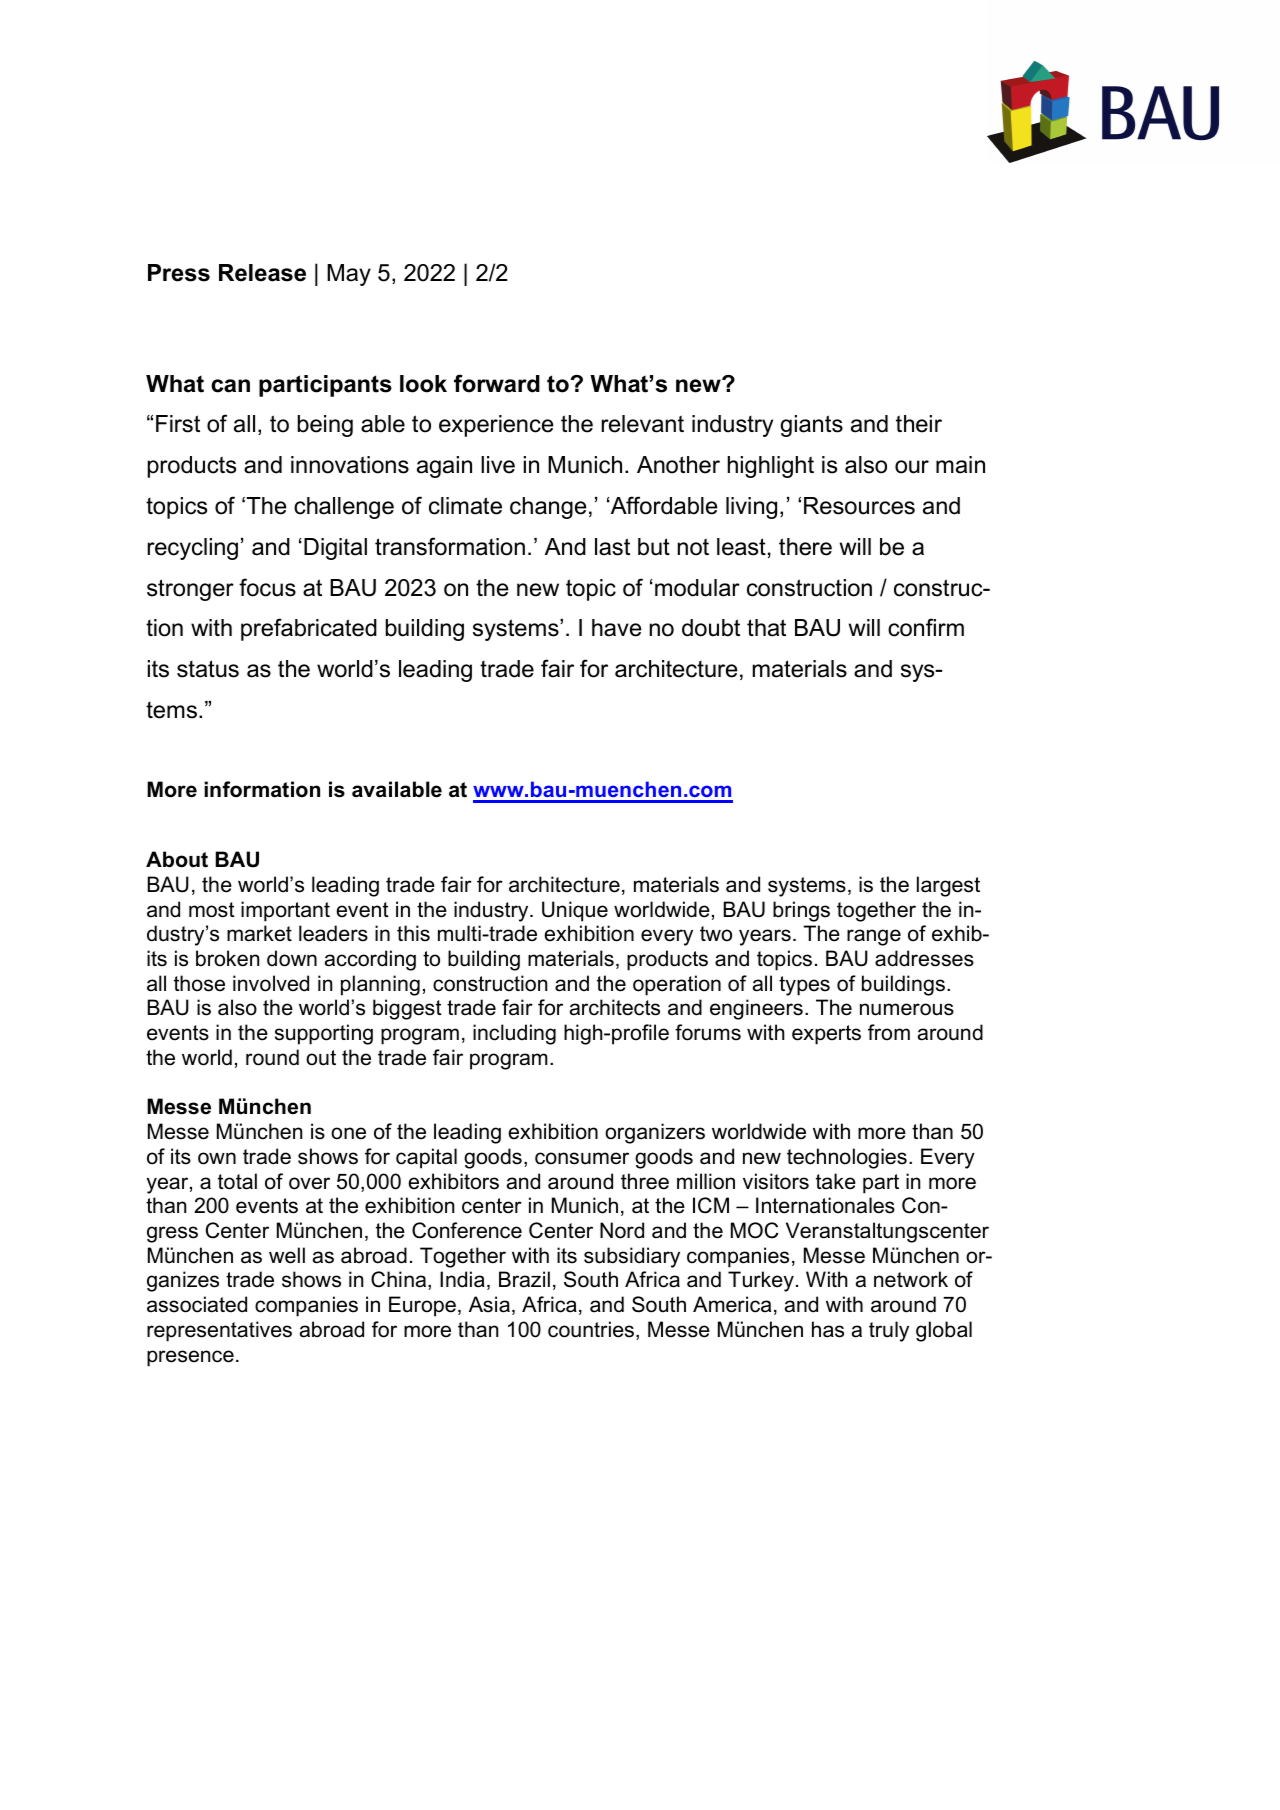 The height and width of the image is (1810, 1280). Describe the element at coordinates (926, 627) in the image. I see `confirm` at that location.
